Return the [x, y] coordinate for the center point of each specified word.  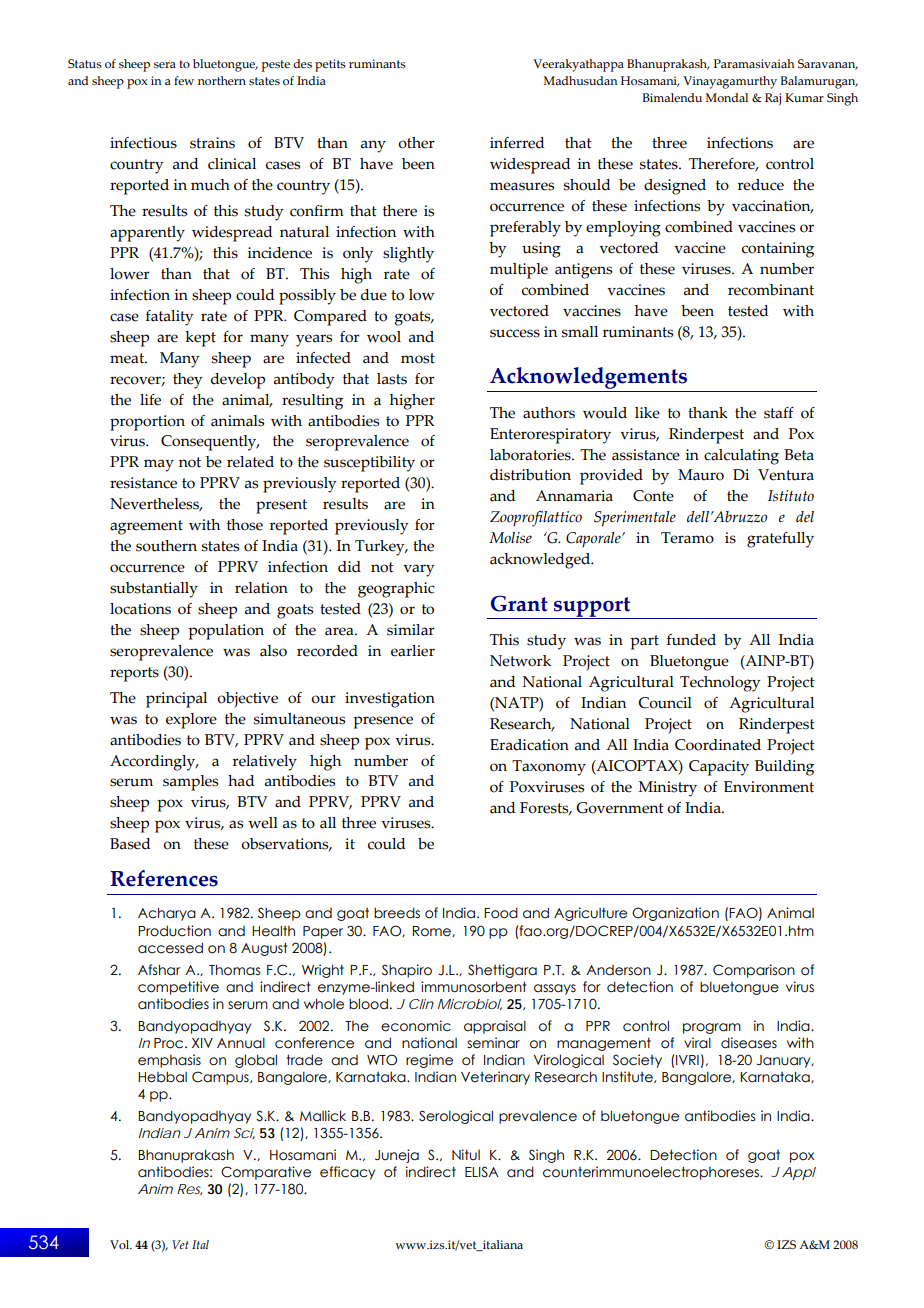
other [416, 143]
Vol [121, 1244]
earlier [413, 651]
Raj [773, 99]
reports [134, 674]
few [184, 80]
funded [691, 640]
